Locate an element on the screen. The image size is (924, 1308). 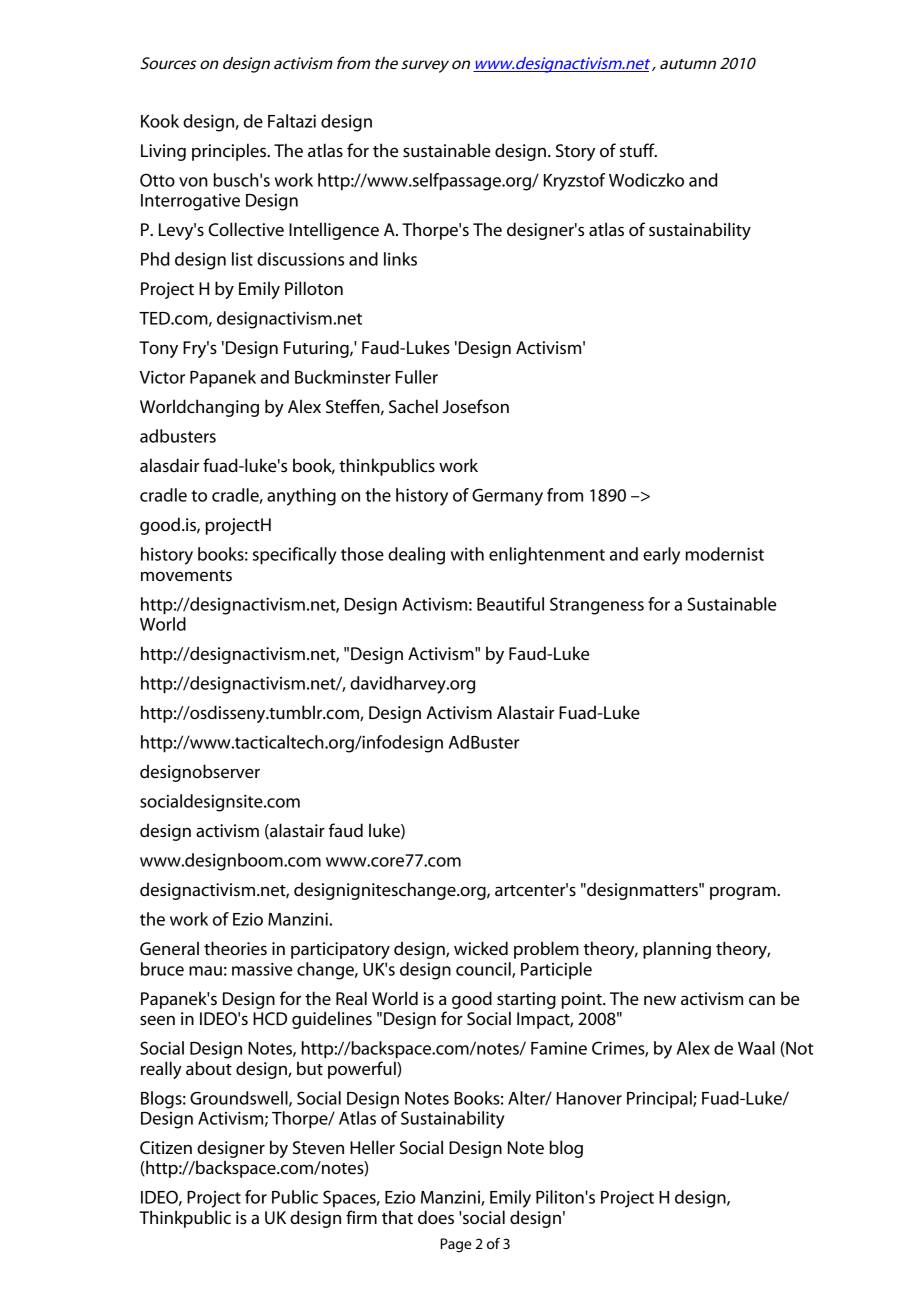
Beautiful is located at coordinates (510, 604).
